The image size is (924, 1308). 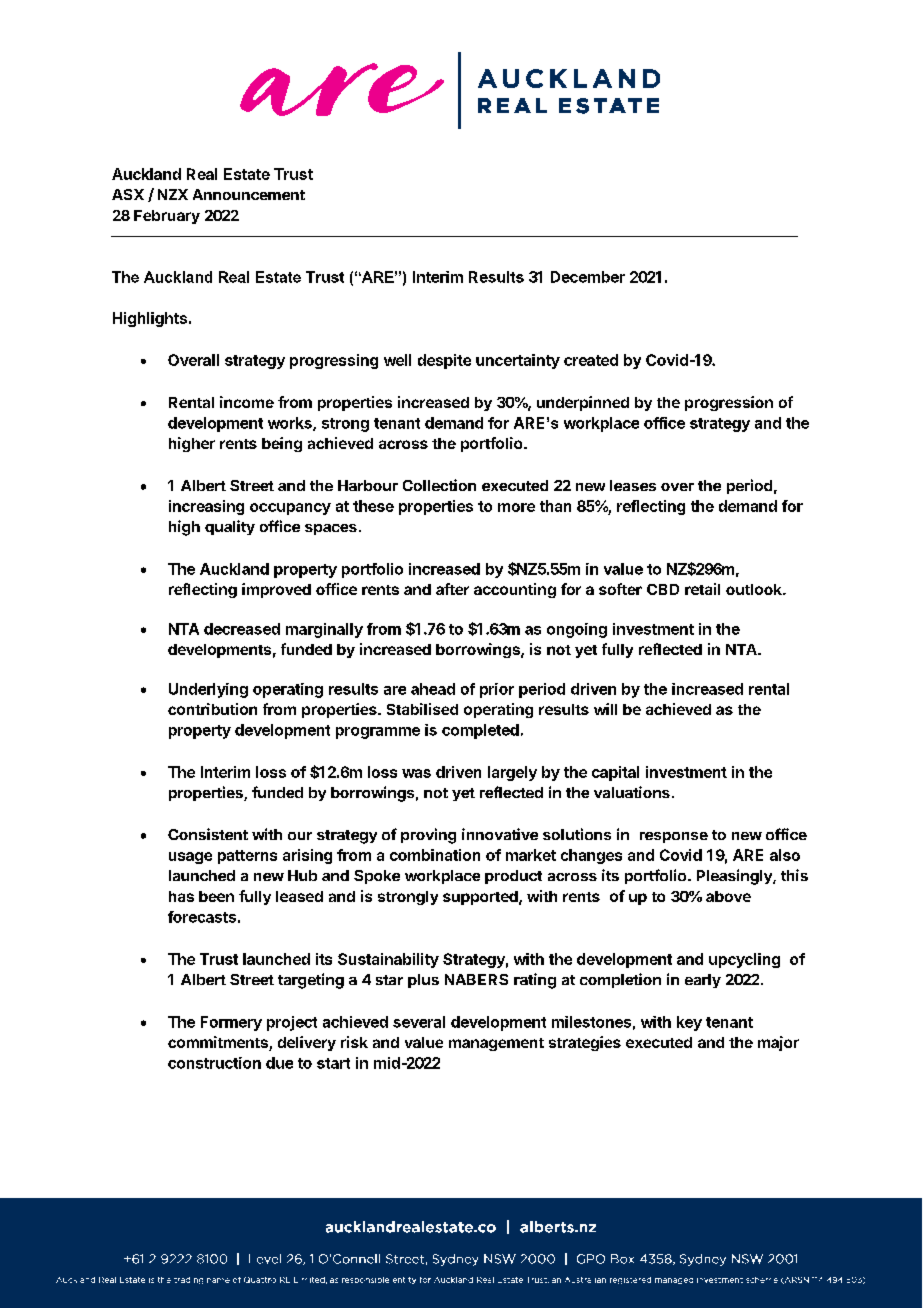 What do you see at coordinates (249, 194) in the image?
I see `Announcement` at bounding box center [249, 194].
